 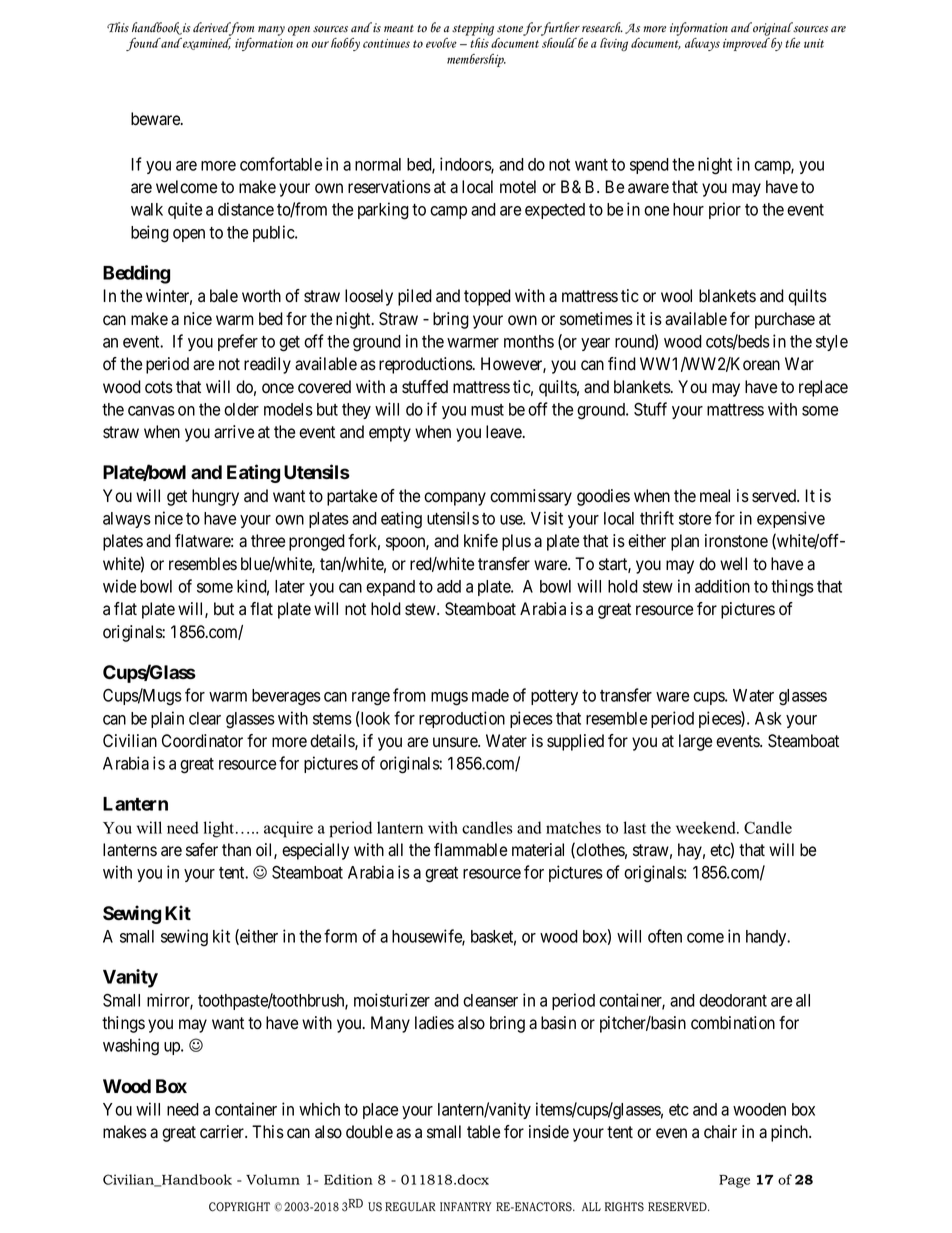 What do you see at coordinates (767, 938) in the screenshot?
I see `handy` at bounding box center [767, 938].
